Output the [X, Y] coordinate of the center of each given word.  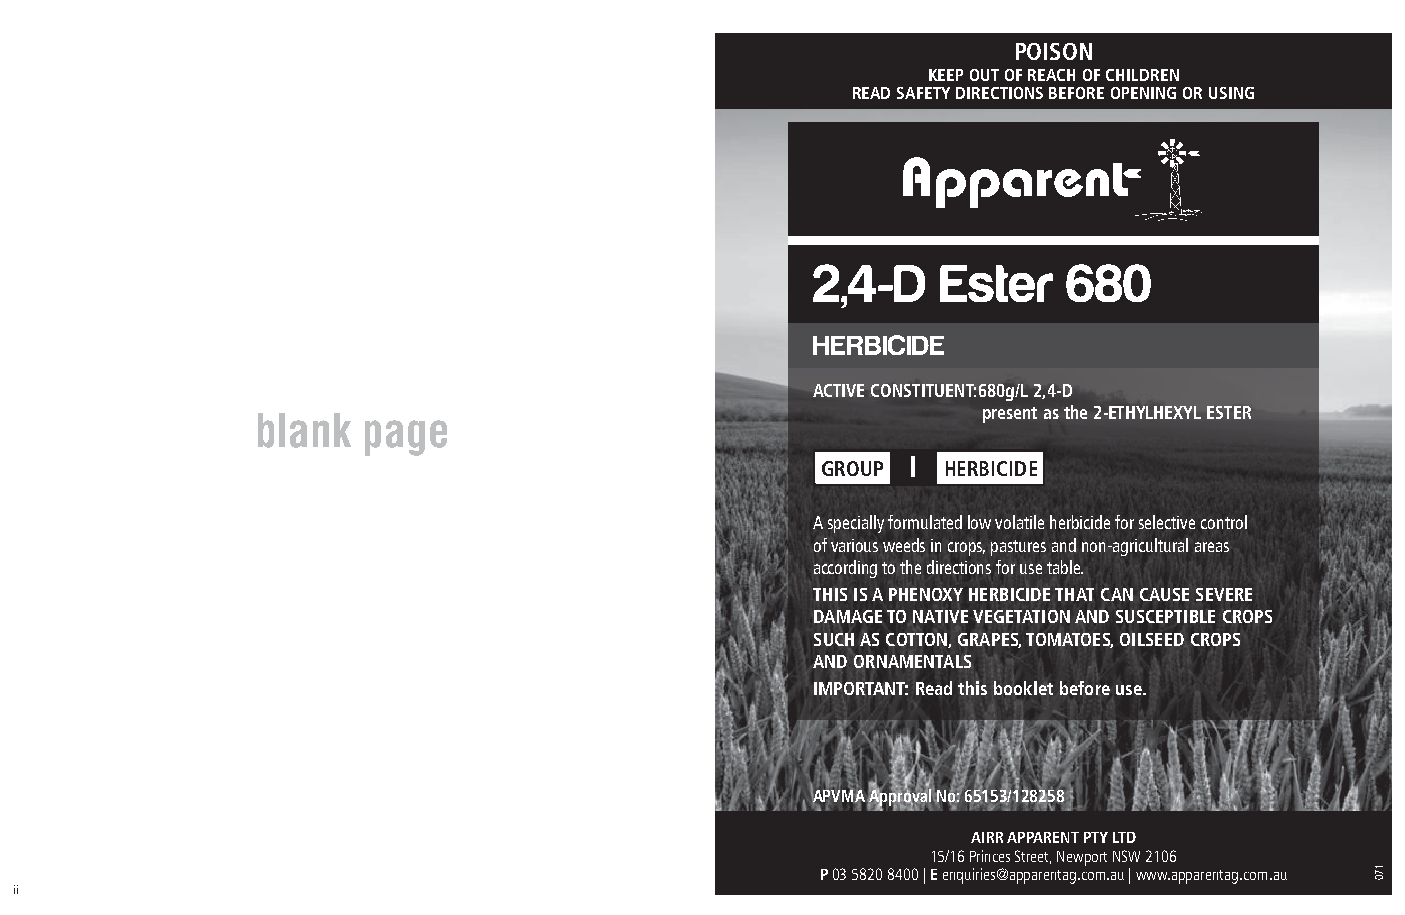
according [845, 569]
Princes [990, 856]
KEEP [946, 75]
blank [304, 430]
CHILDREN [1142, 75]
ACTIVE [838, 390]
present [1010, 415]
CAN [1117, 594]
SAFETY [923, 93]
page [406, 438]
